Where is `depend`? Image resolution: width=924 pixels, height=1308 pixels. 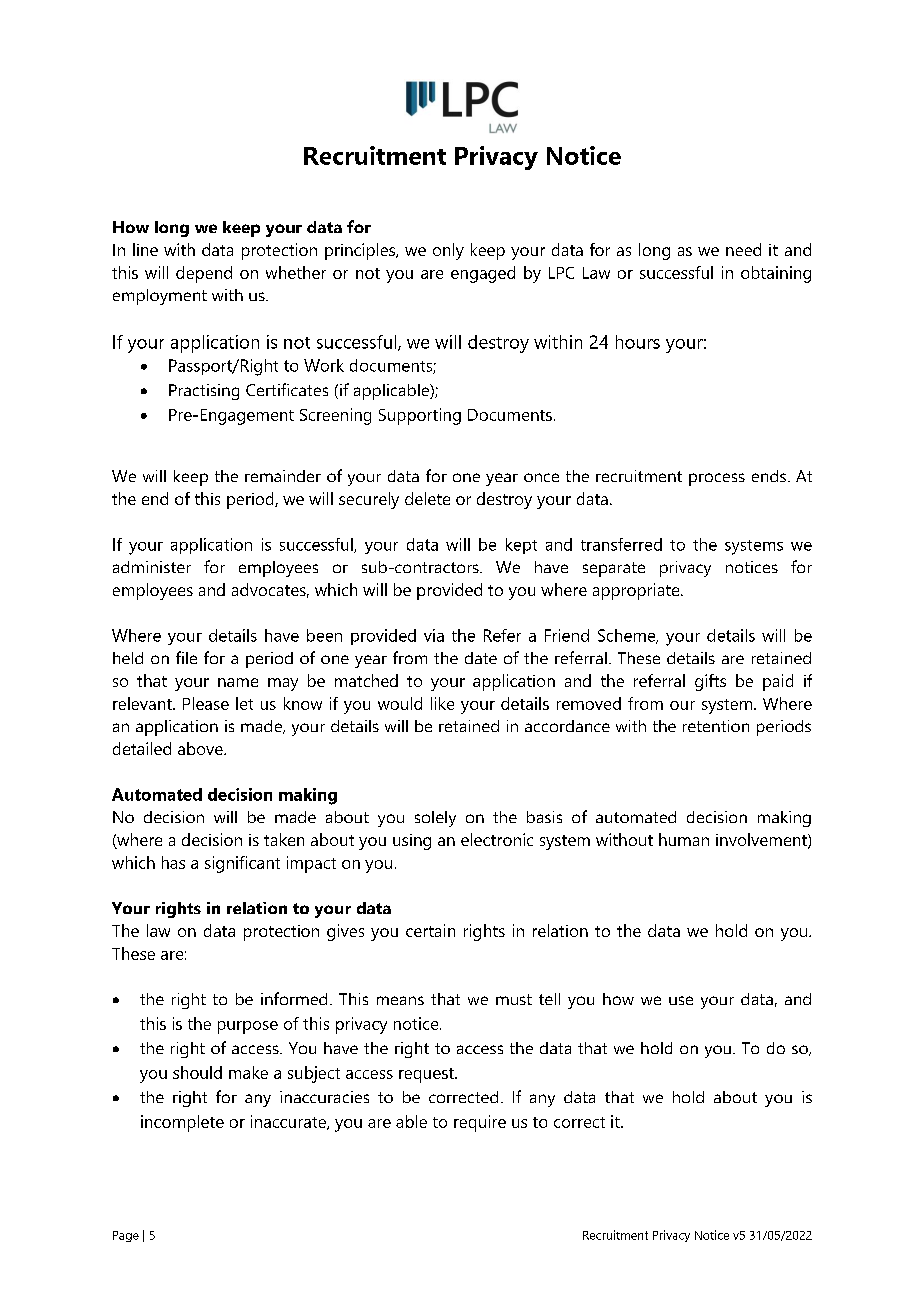 depend is located at coordinates (204, 274).
